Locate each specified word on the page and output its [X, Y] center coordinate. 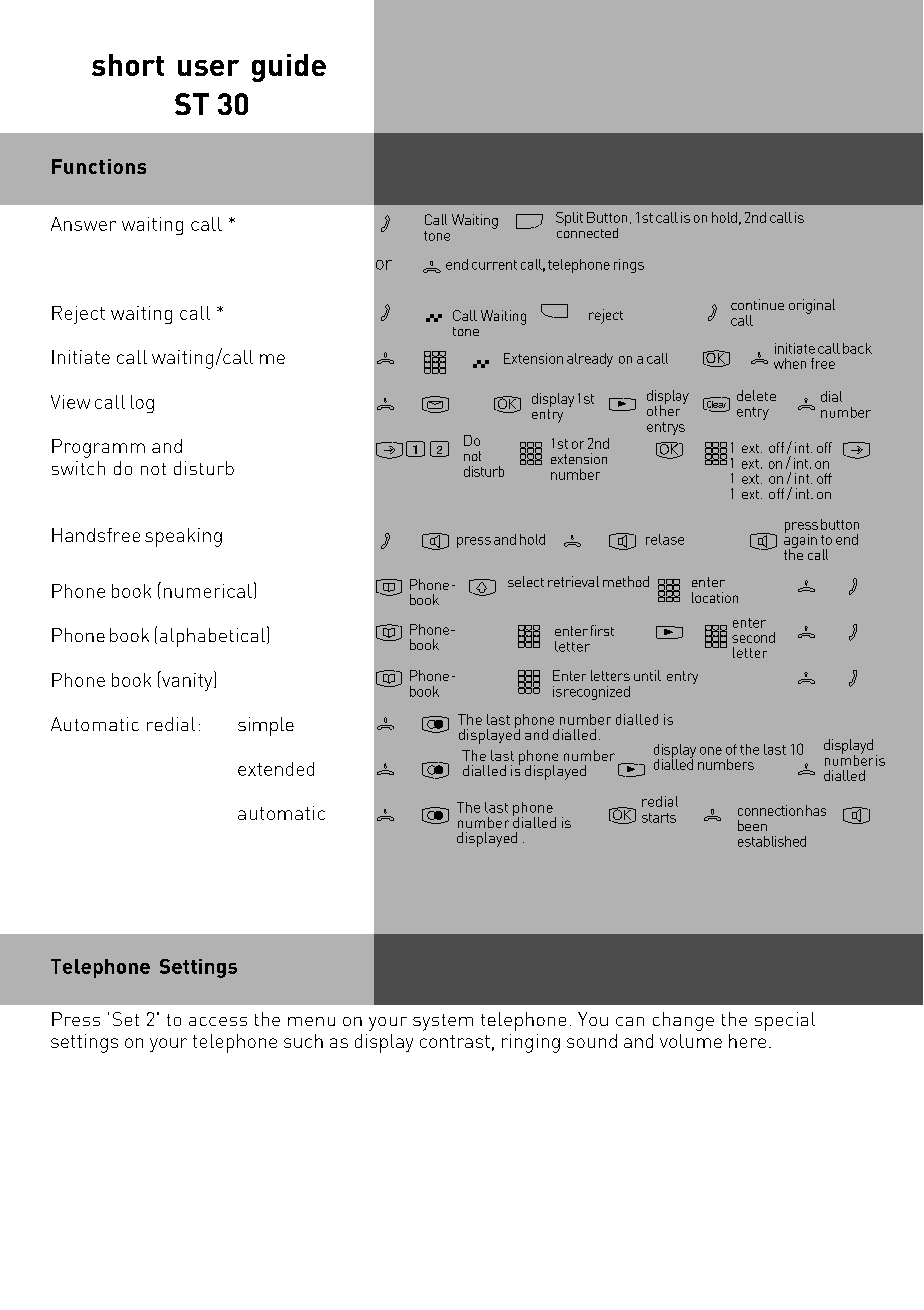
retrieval [573, 581]
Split [569, 219]
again [800, 541]
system [443, 1022]
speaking [183, 537]
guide [289, 68]
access [218, 1021]
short [128, 65]
